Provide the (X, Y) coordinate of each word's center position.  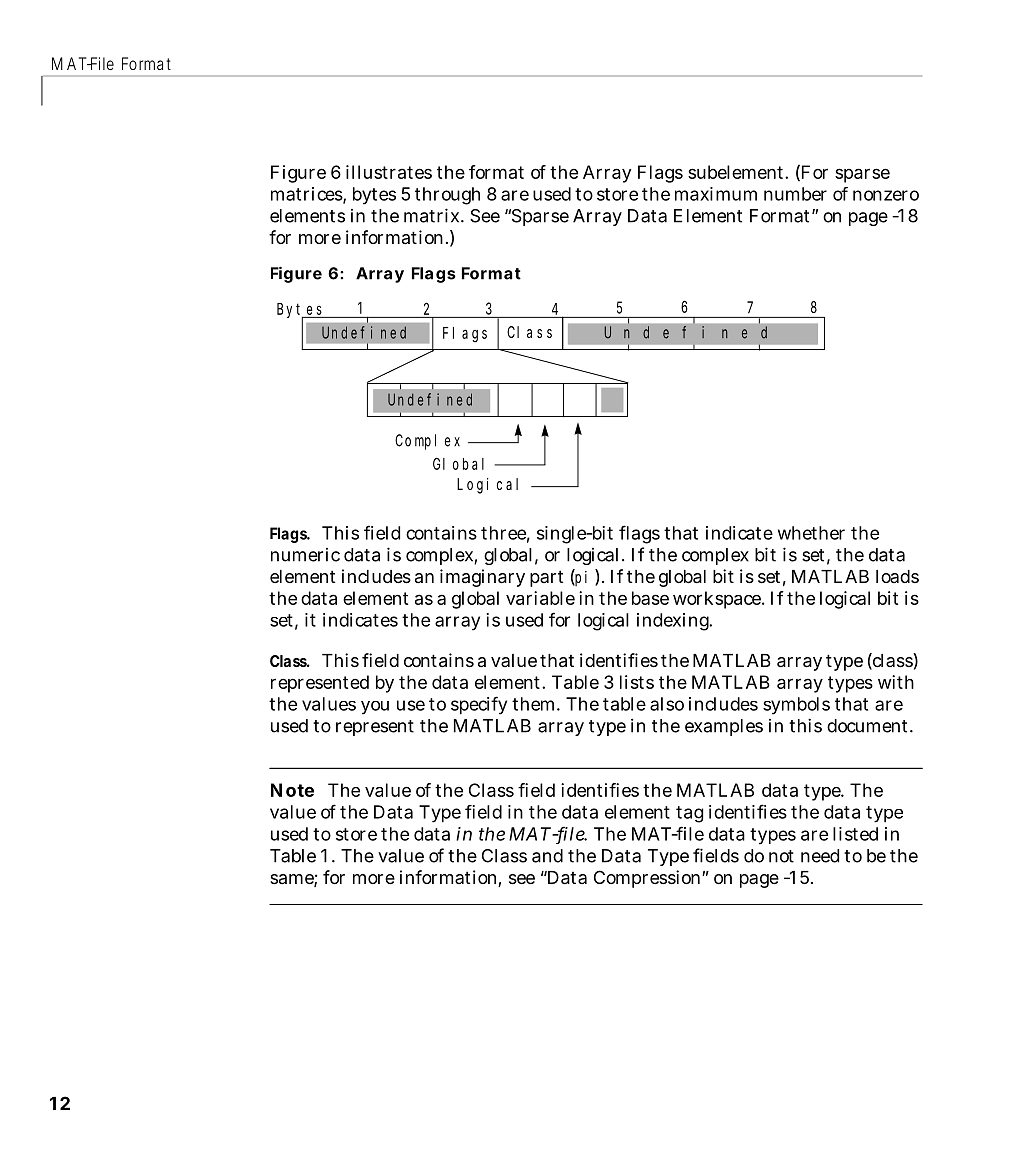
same (293, 880)
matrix (434, 215)
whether (811, 533)
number (795, 194)
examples (724, 727)
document (870, 726)
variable (543, 598)
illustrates (389, 172)
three (505, 534)
